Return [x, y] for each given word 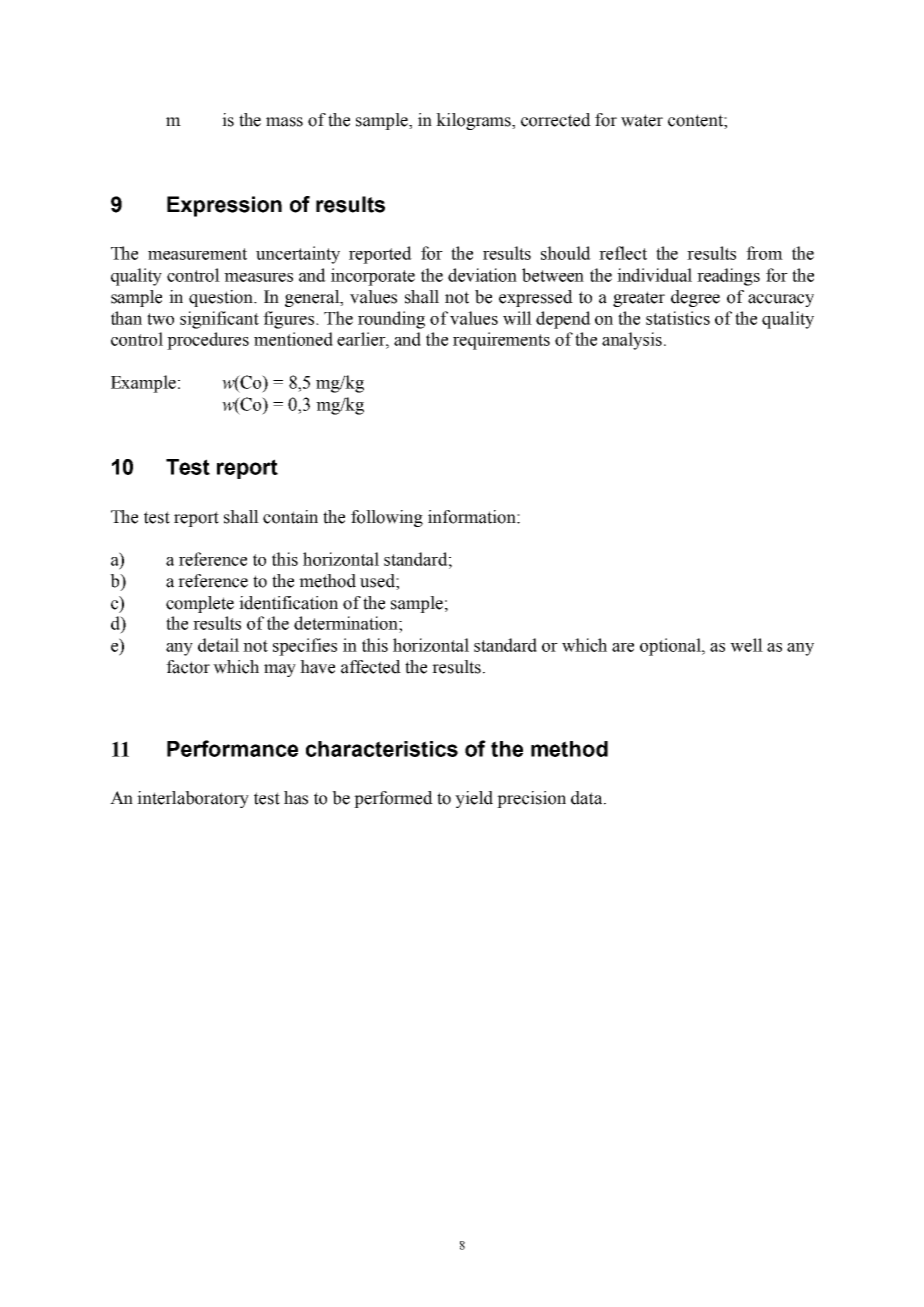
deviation [482, 275]
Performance [232, 748]
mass [284, 122]
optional [671, 647]
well [746, 645]
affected [371, 667]
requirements [501, 341]
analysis [632, 341]
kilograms [474, 121]
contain [290, 517]
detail [218, 645]
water [642, 120]
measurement [197, 254]
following [387, 518]
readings [728, 277]
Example [145, 384]
